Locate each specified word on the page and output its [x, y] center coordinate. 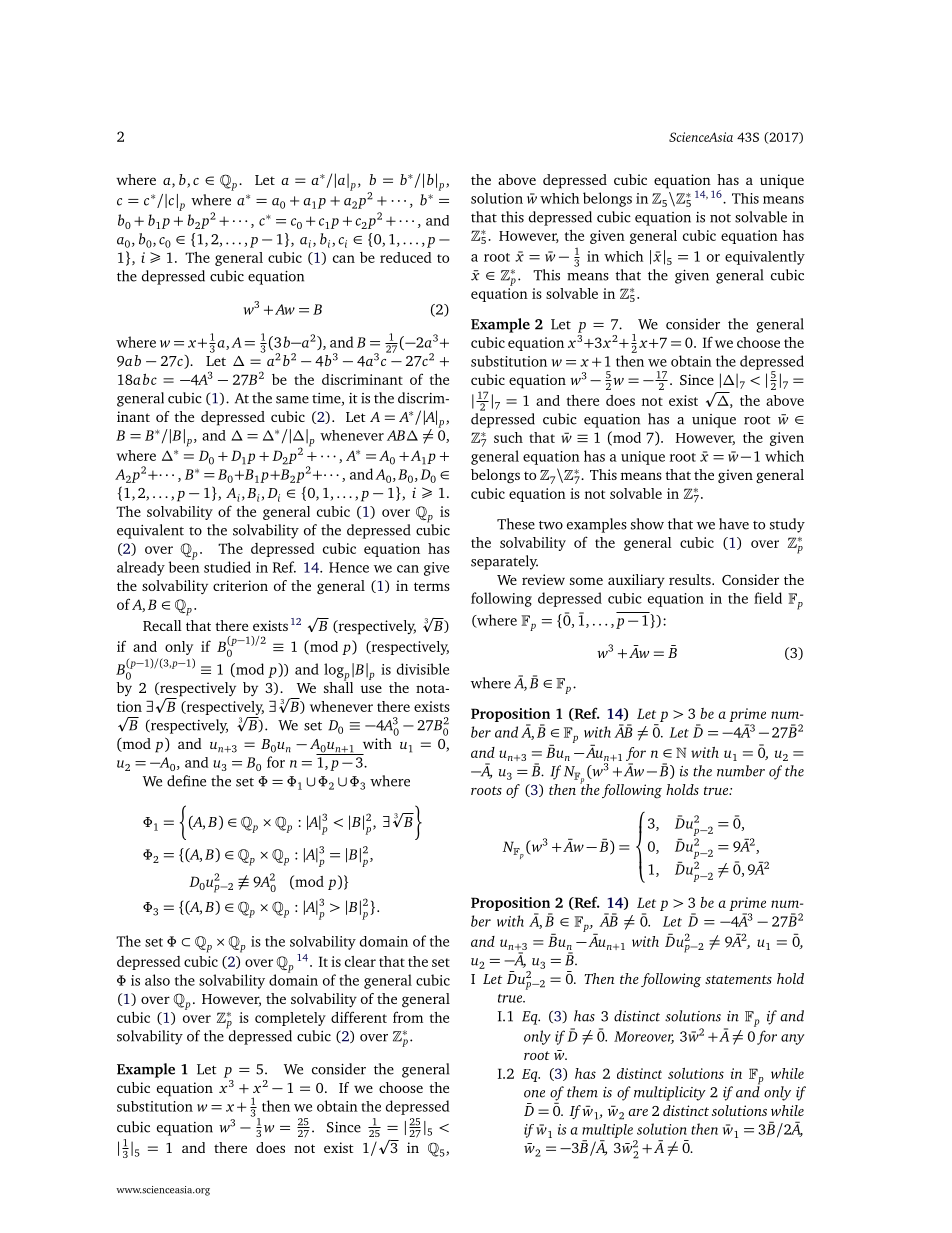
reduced [406, 257]
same [292, 400]
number [741, 771]
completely [290, 1019]
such [508, 437]
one [534, 1094]
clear [360, 961]
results [691, 579]
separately [504, 562]
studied [227, 567]
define [186, 781]
